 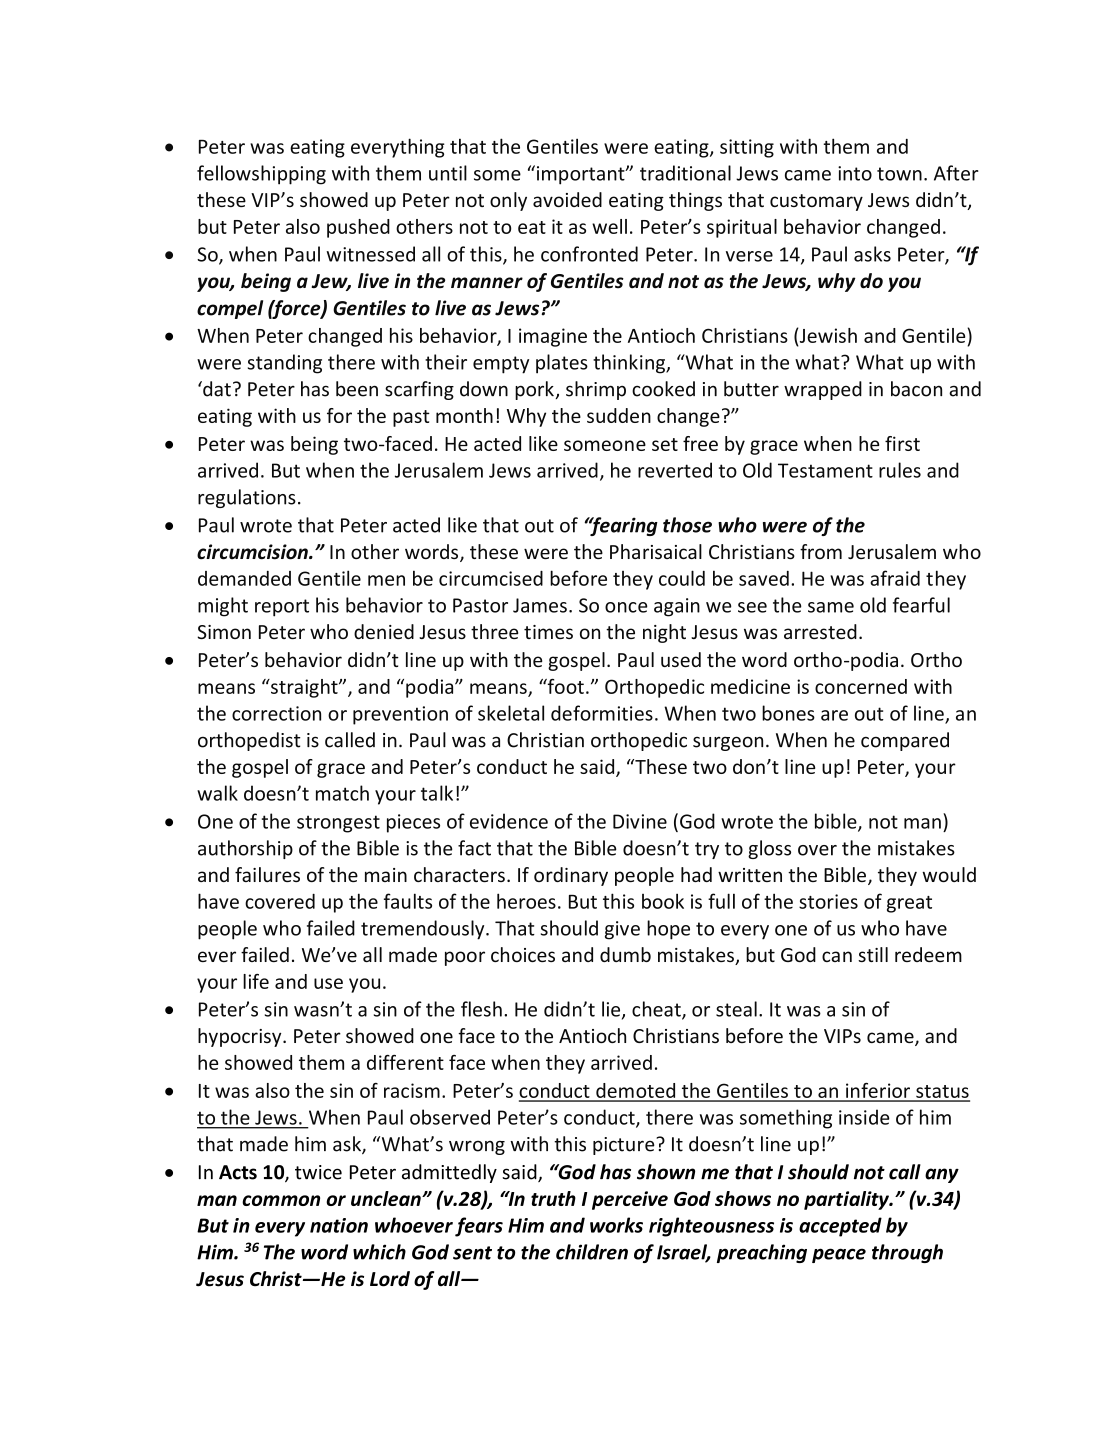 What do you see at coordinates (902, 443) in the screenshot?
I see `first` at bounding box center [902, 443].
